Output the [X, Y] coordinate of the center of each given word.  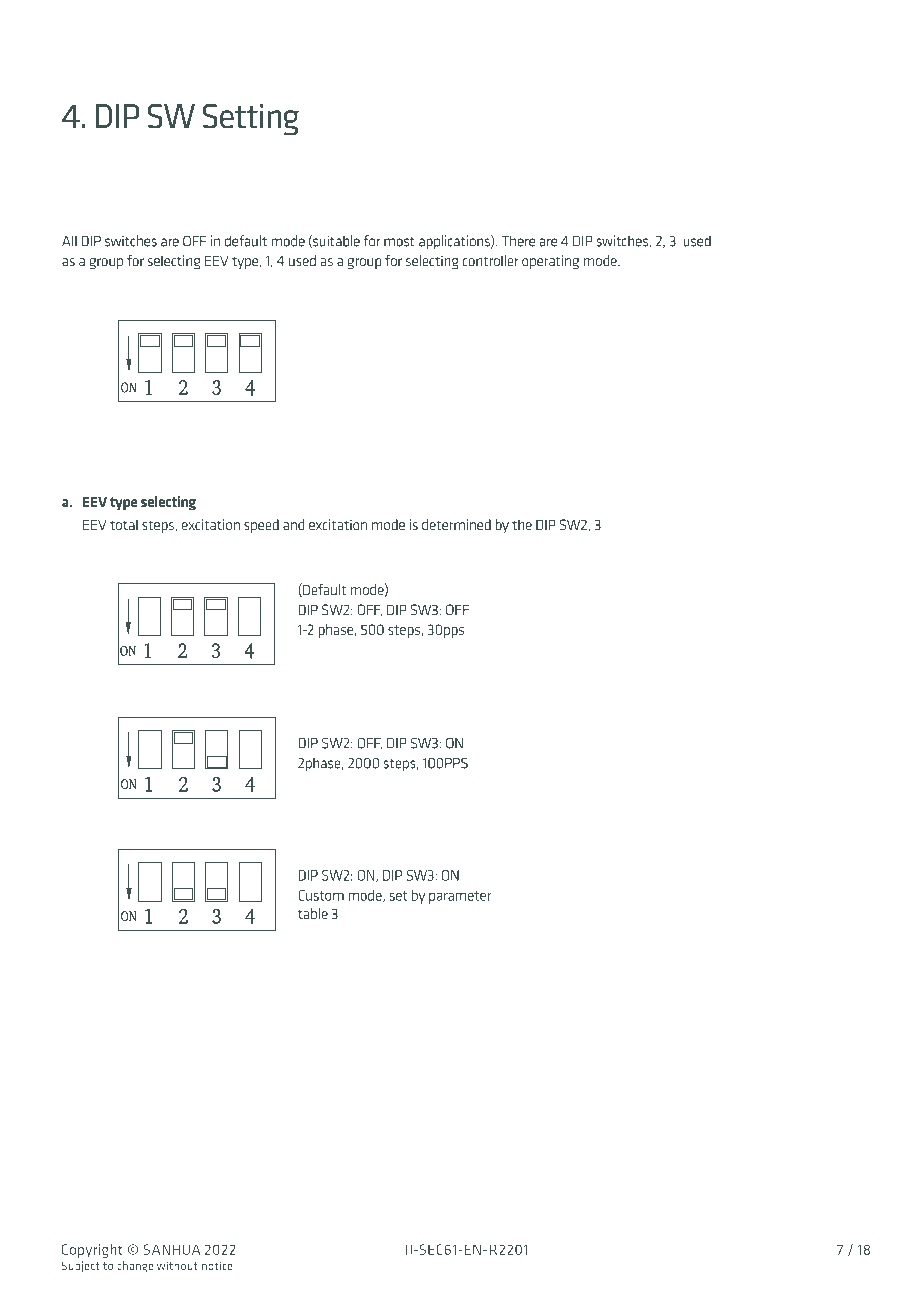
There [518, 241]
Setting [251, 119]
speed [261, 526]
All [69, 241]
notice [217, 1265]
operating [550, 262]
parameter [460, 897]
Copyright [92, 1251]
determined [456, 524]
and [293, 524]
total [124, 524]
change [135, 1267]
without [177, 1265]
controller [491, 260]
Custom [321, 895]
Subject [81, 1266]
